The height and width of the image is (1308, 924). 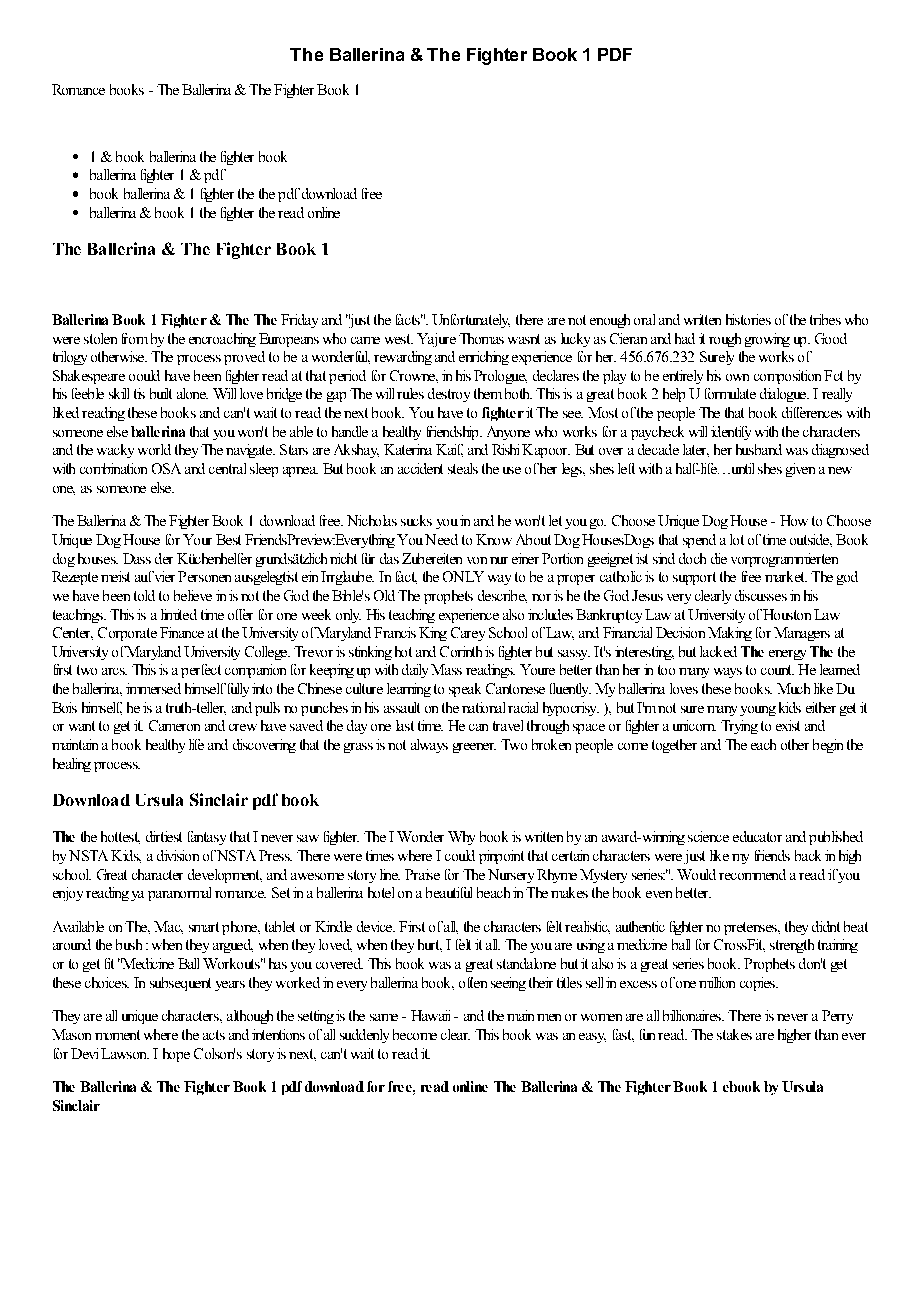 What do you see at coordinates (244, 358) in the image?
I see `proved` at bounding box center [244, 358].
